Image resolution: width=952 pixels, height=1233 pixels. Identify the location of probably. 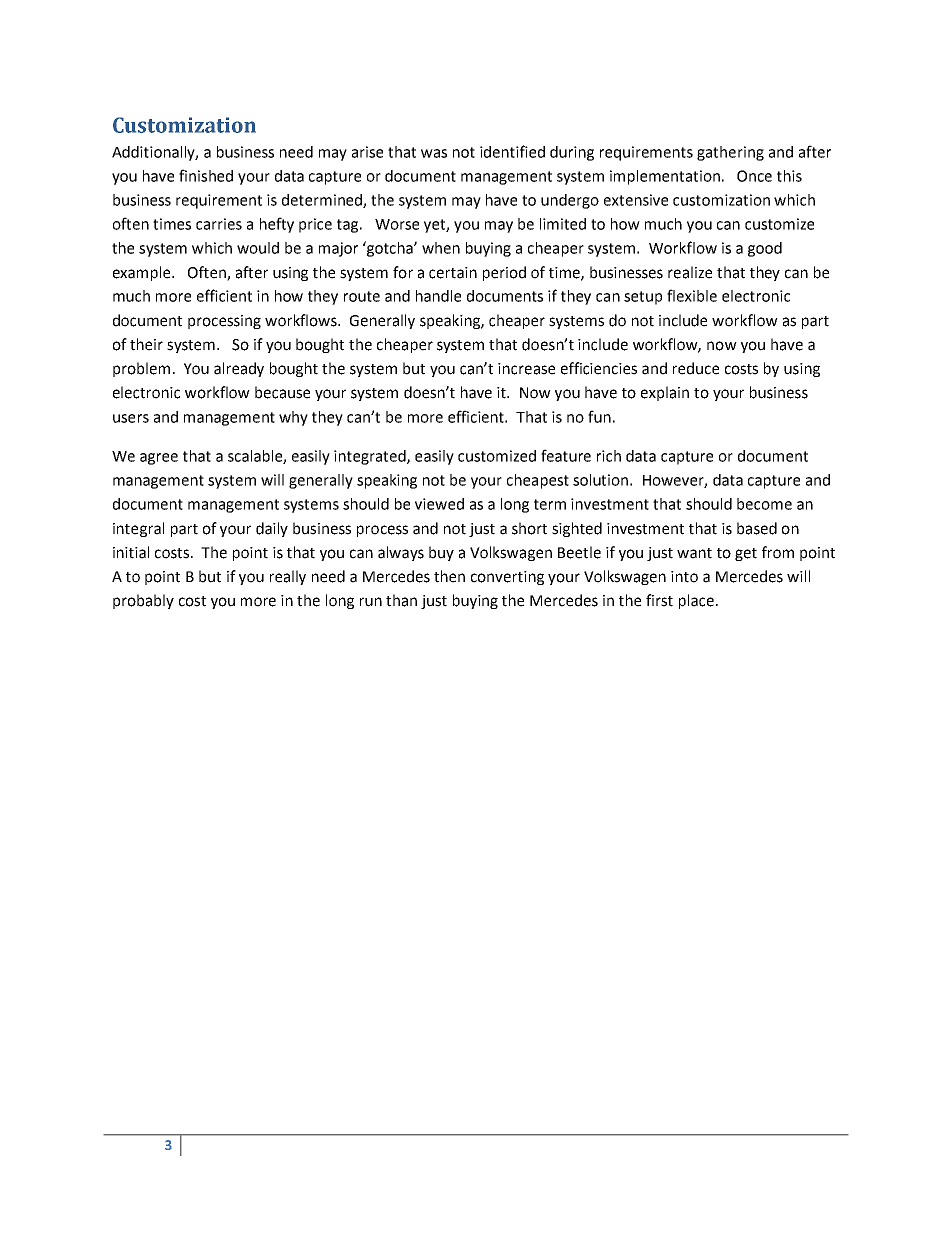
(143, 601).
